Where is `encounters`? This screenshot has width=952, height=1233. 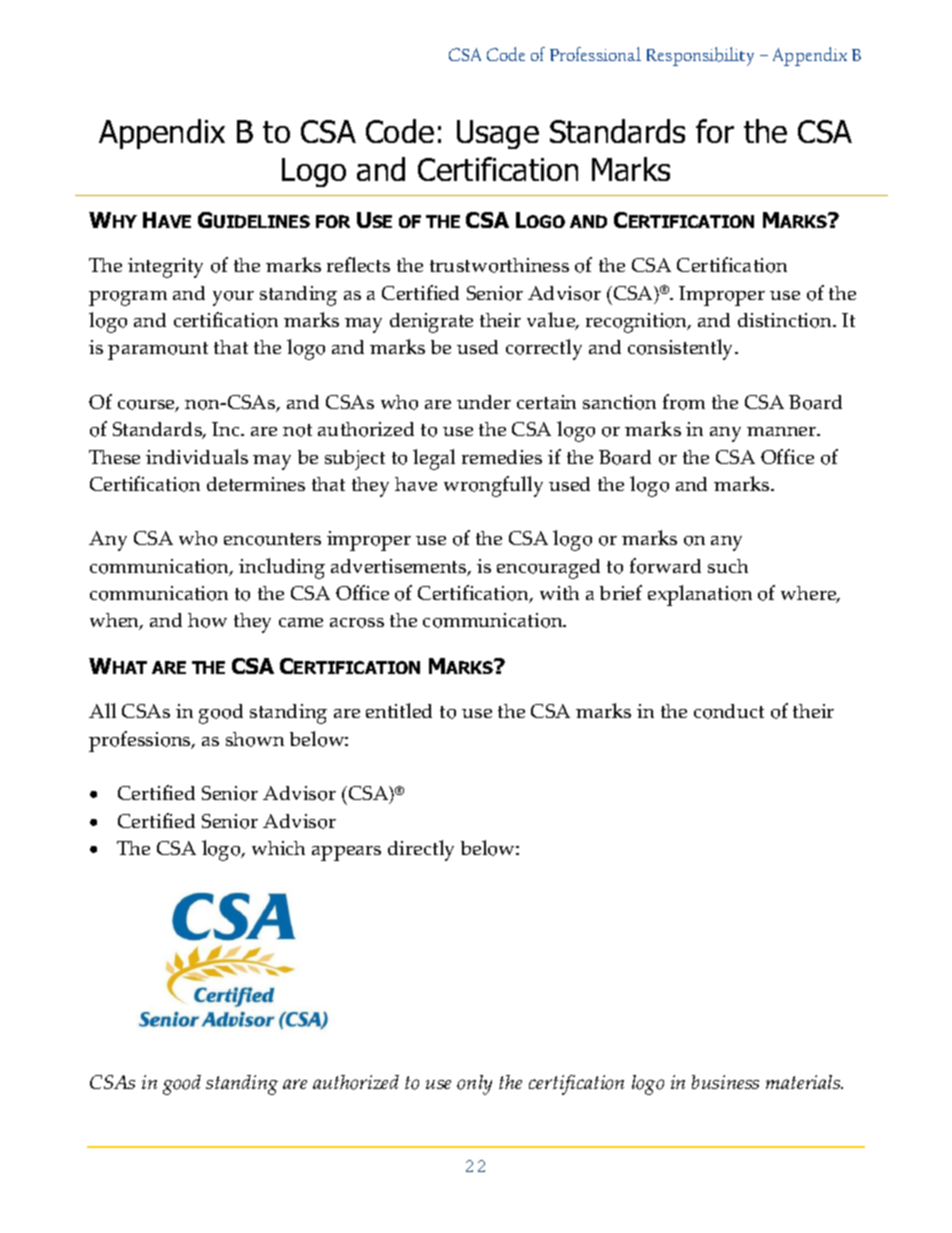 encounters is located at coordinates (272, 539).
